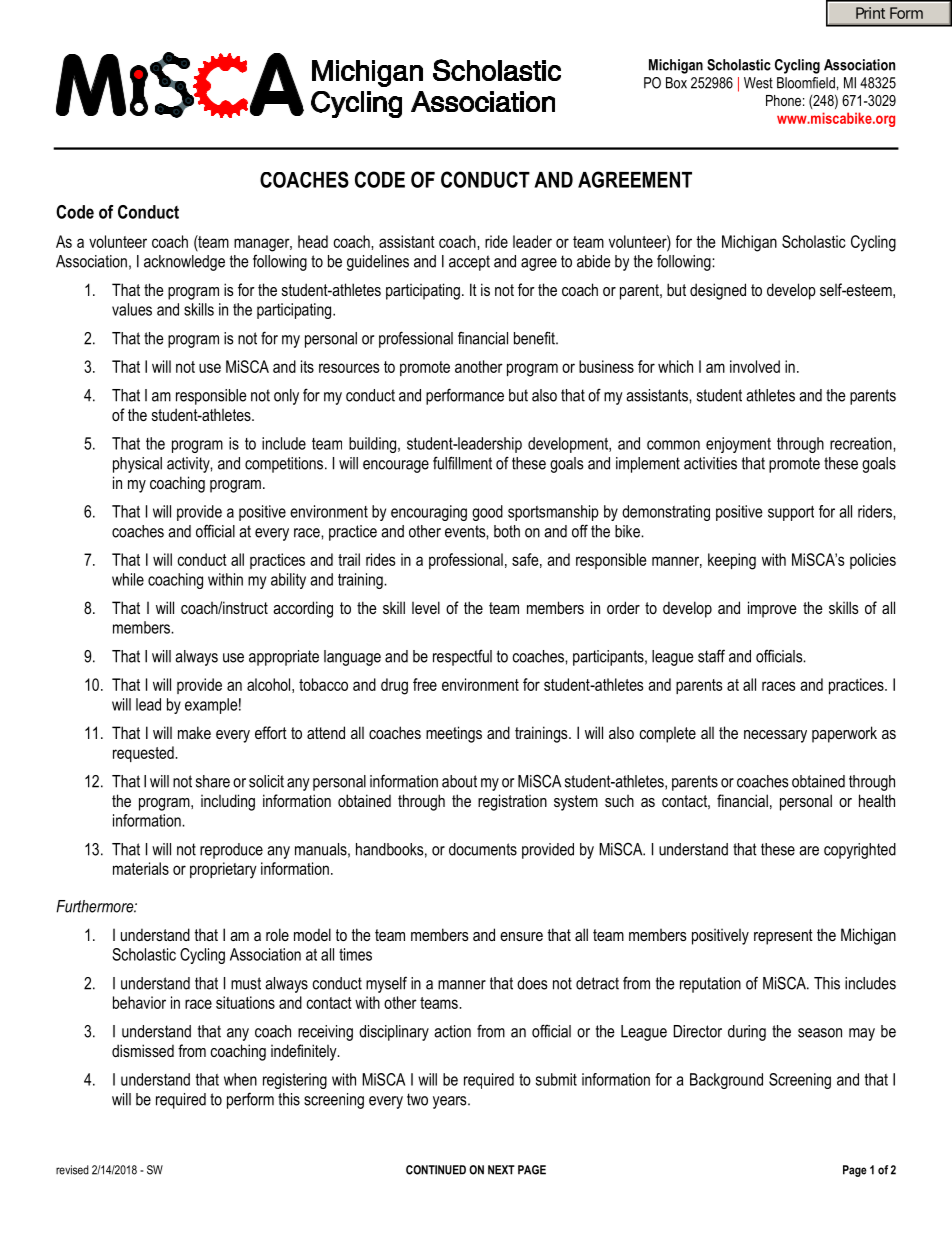  What do you see at coordinates (775, 736) in the screenshot?
I see `necessary` at bounding box center [775, 736].
